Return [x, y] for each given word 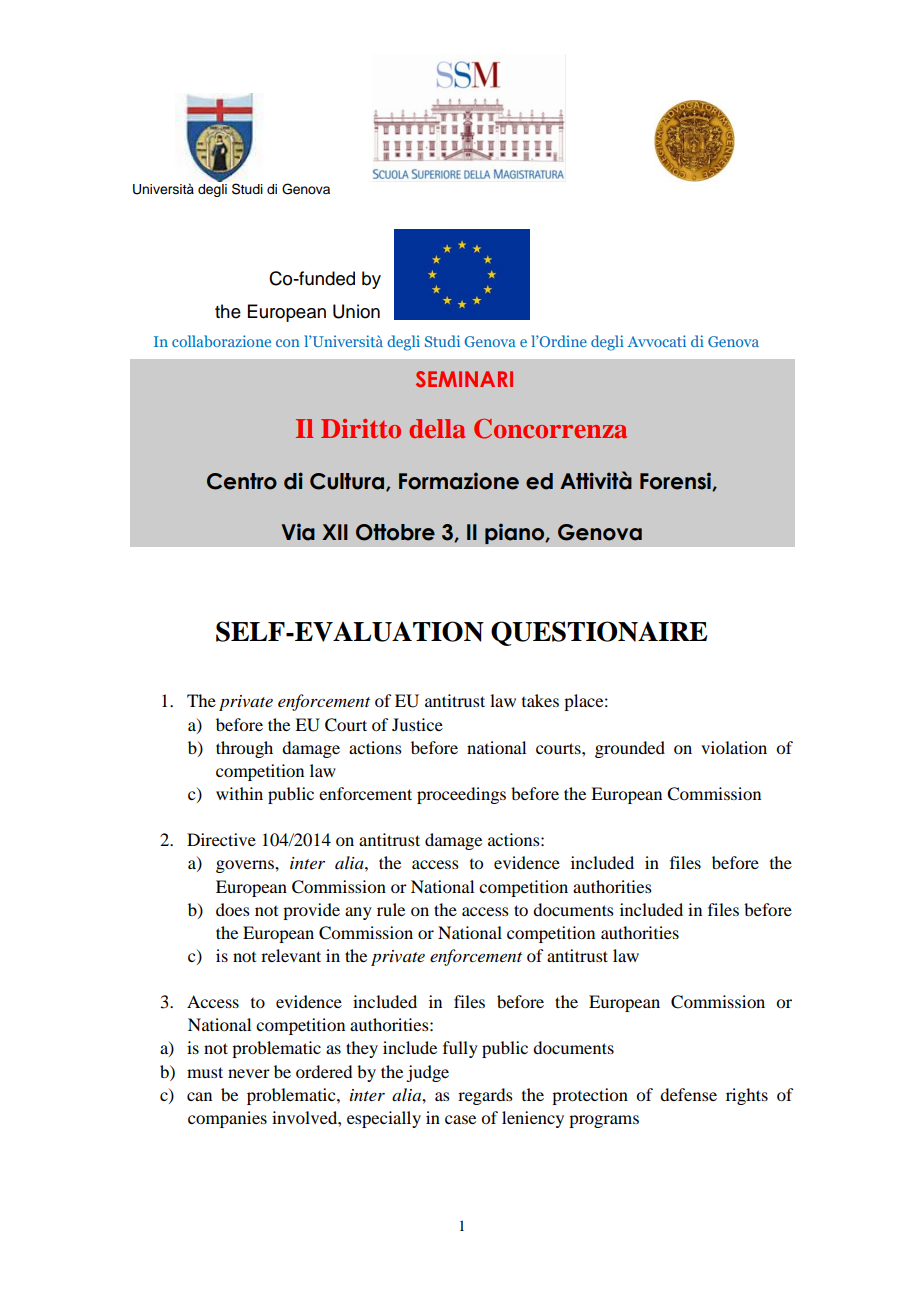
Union [356, 311]
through [244, 749]
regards [485, 1096]
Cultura [347, 481]
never [249, 1073]
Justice [417, 724]
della [437, 428]
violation [734, 747]
